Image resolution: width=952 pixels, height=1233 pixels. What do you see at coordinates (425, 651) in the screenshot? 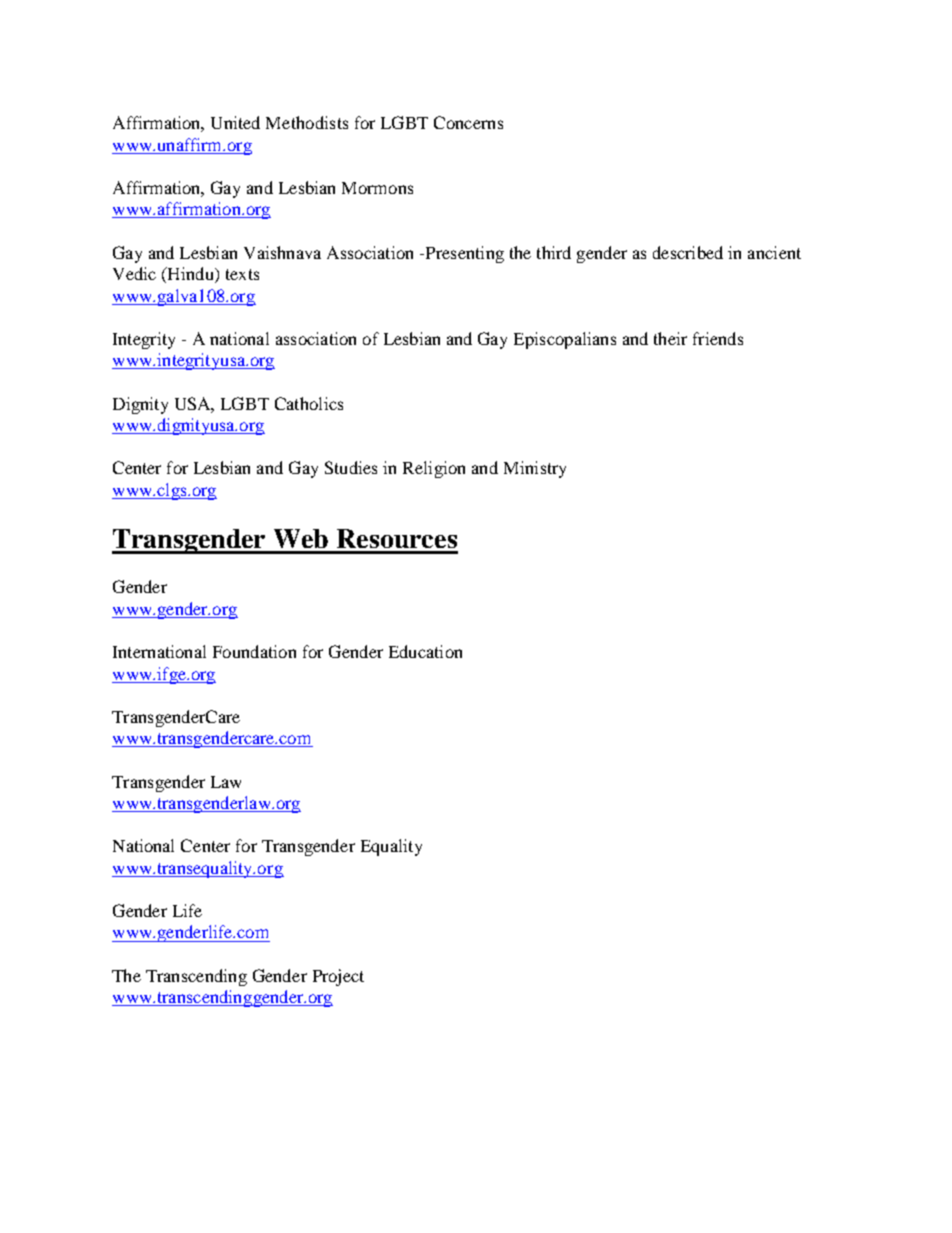
I see `Education` at bounding box center [425, 651].
